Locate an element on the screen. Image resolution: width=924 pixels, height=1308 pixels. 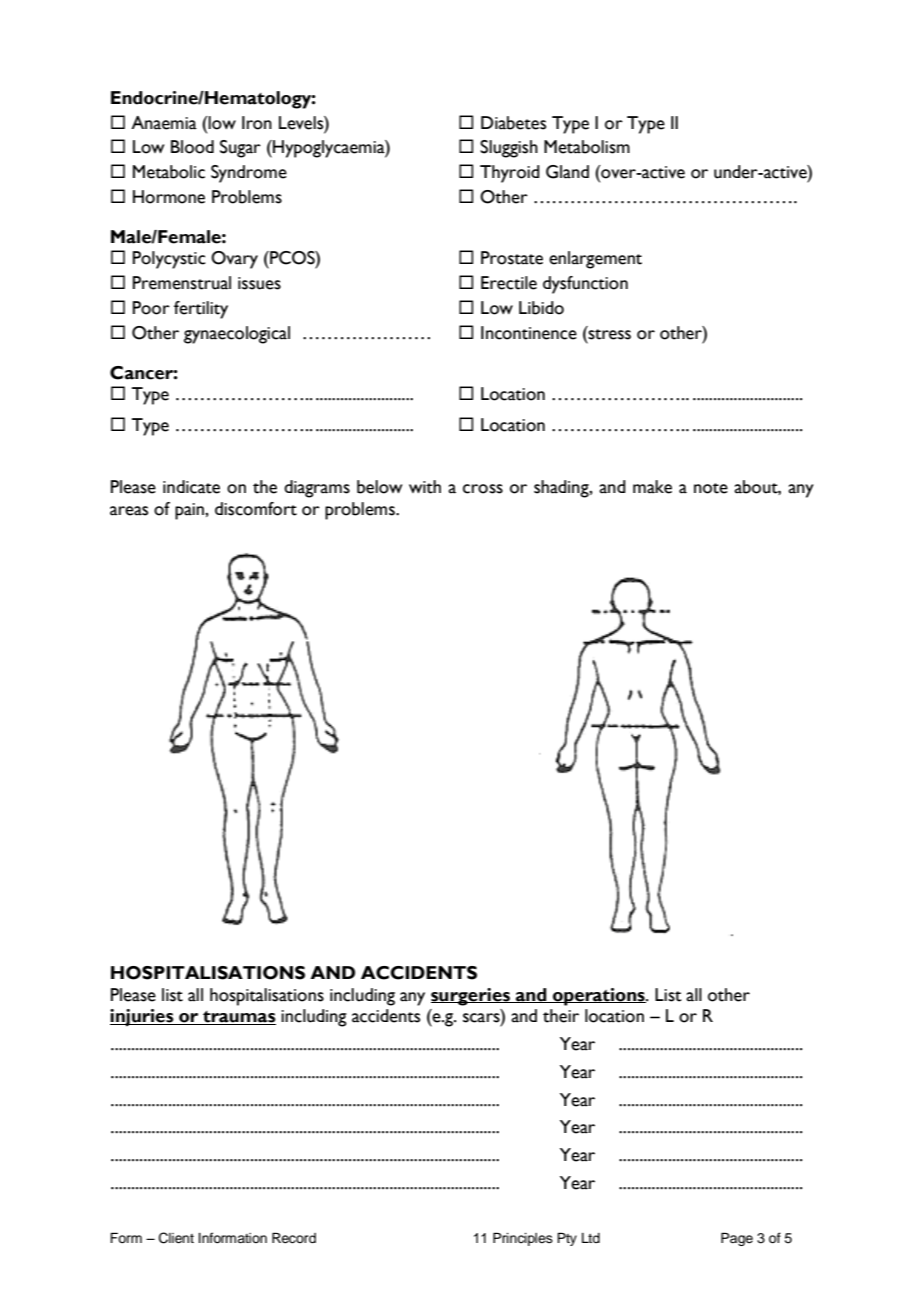
operations is located at coordinates (599, 997).
